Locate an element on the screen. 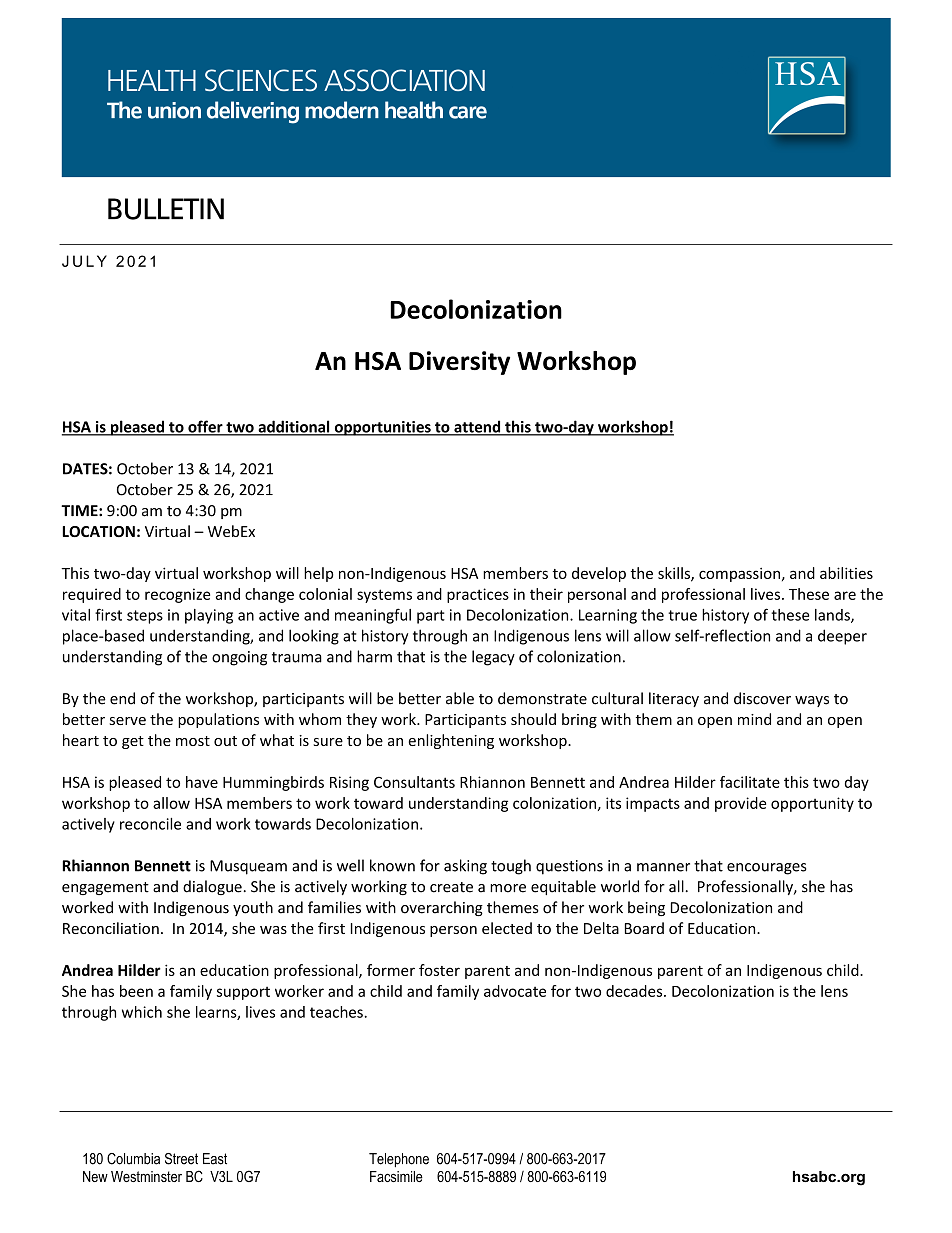 The image size is (952, 1233). legacy is located at coordinates (493, 658).
